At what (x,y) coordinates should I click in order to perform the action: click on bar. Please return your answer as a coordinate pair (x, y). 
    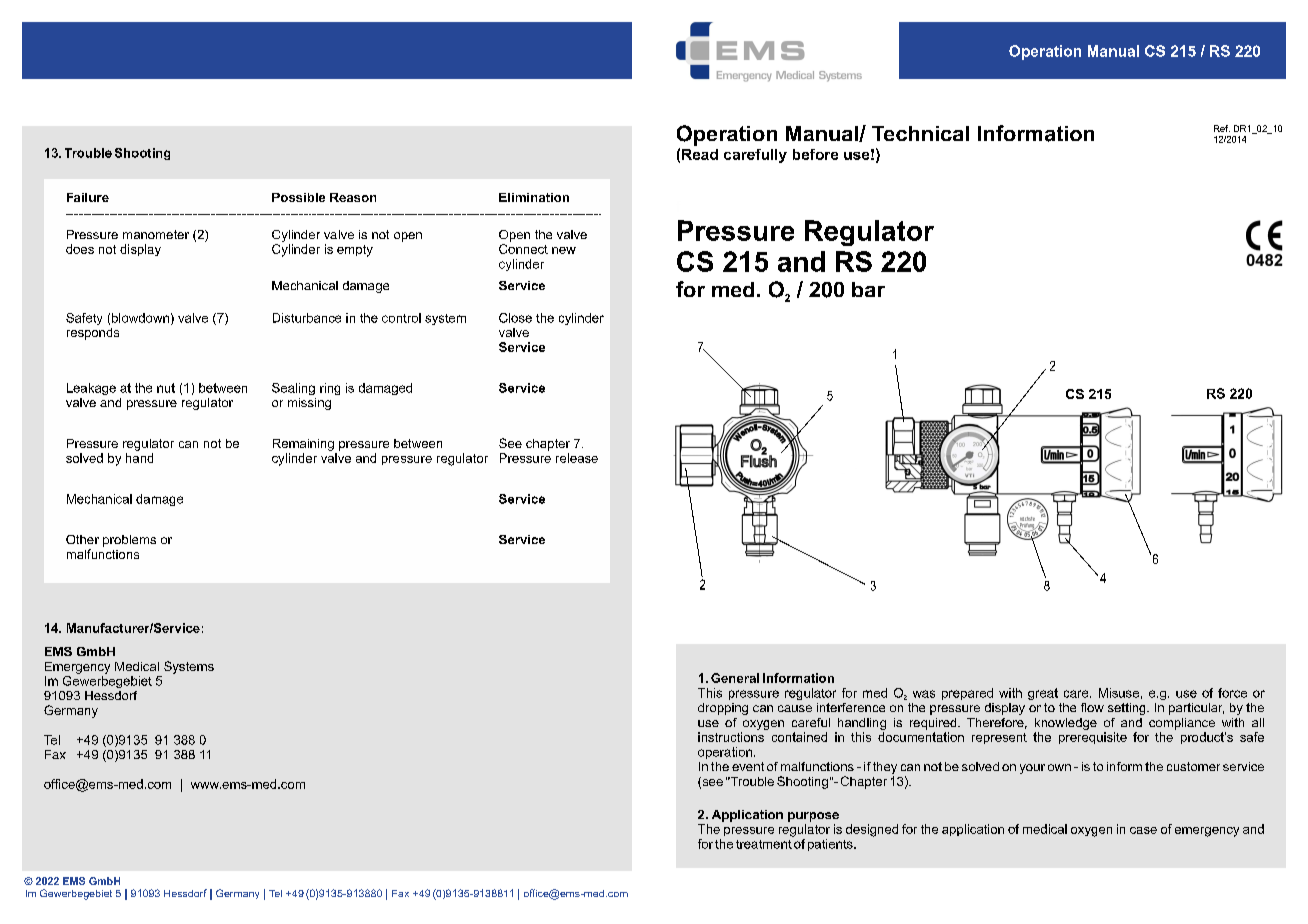
    Looking at the image, I should click on (868, 289).
